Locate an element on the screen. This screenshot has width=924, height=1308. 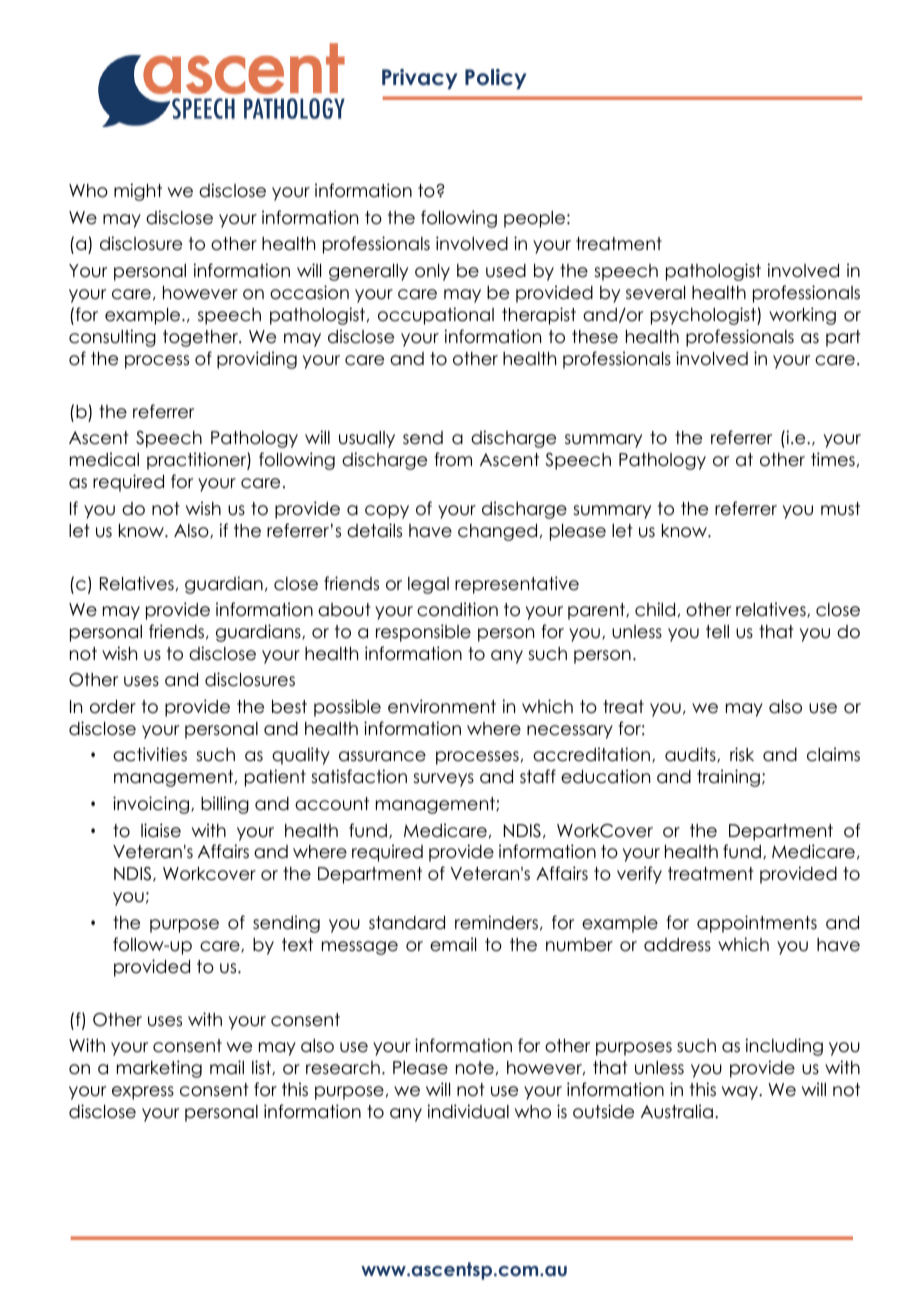
way is located at coordinates (741, 1093).
